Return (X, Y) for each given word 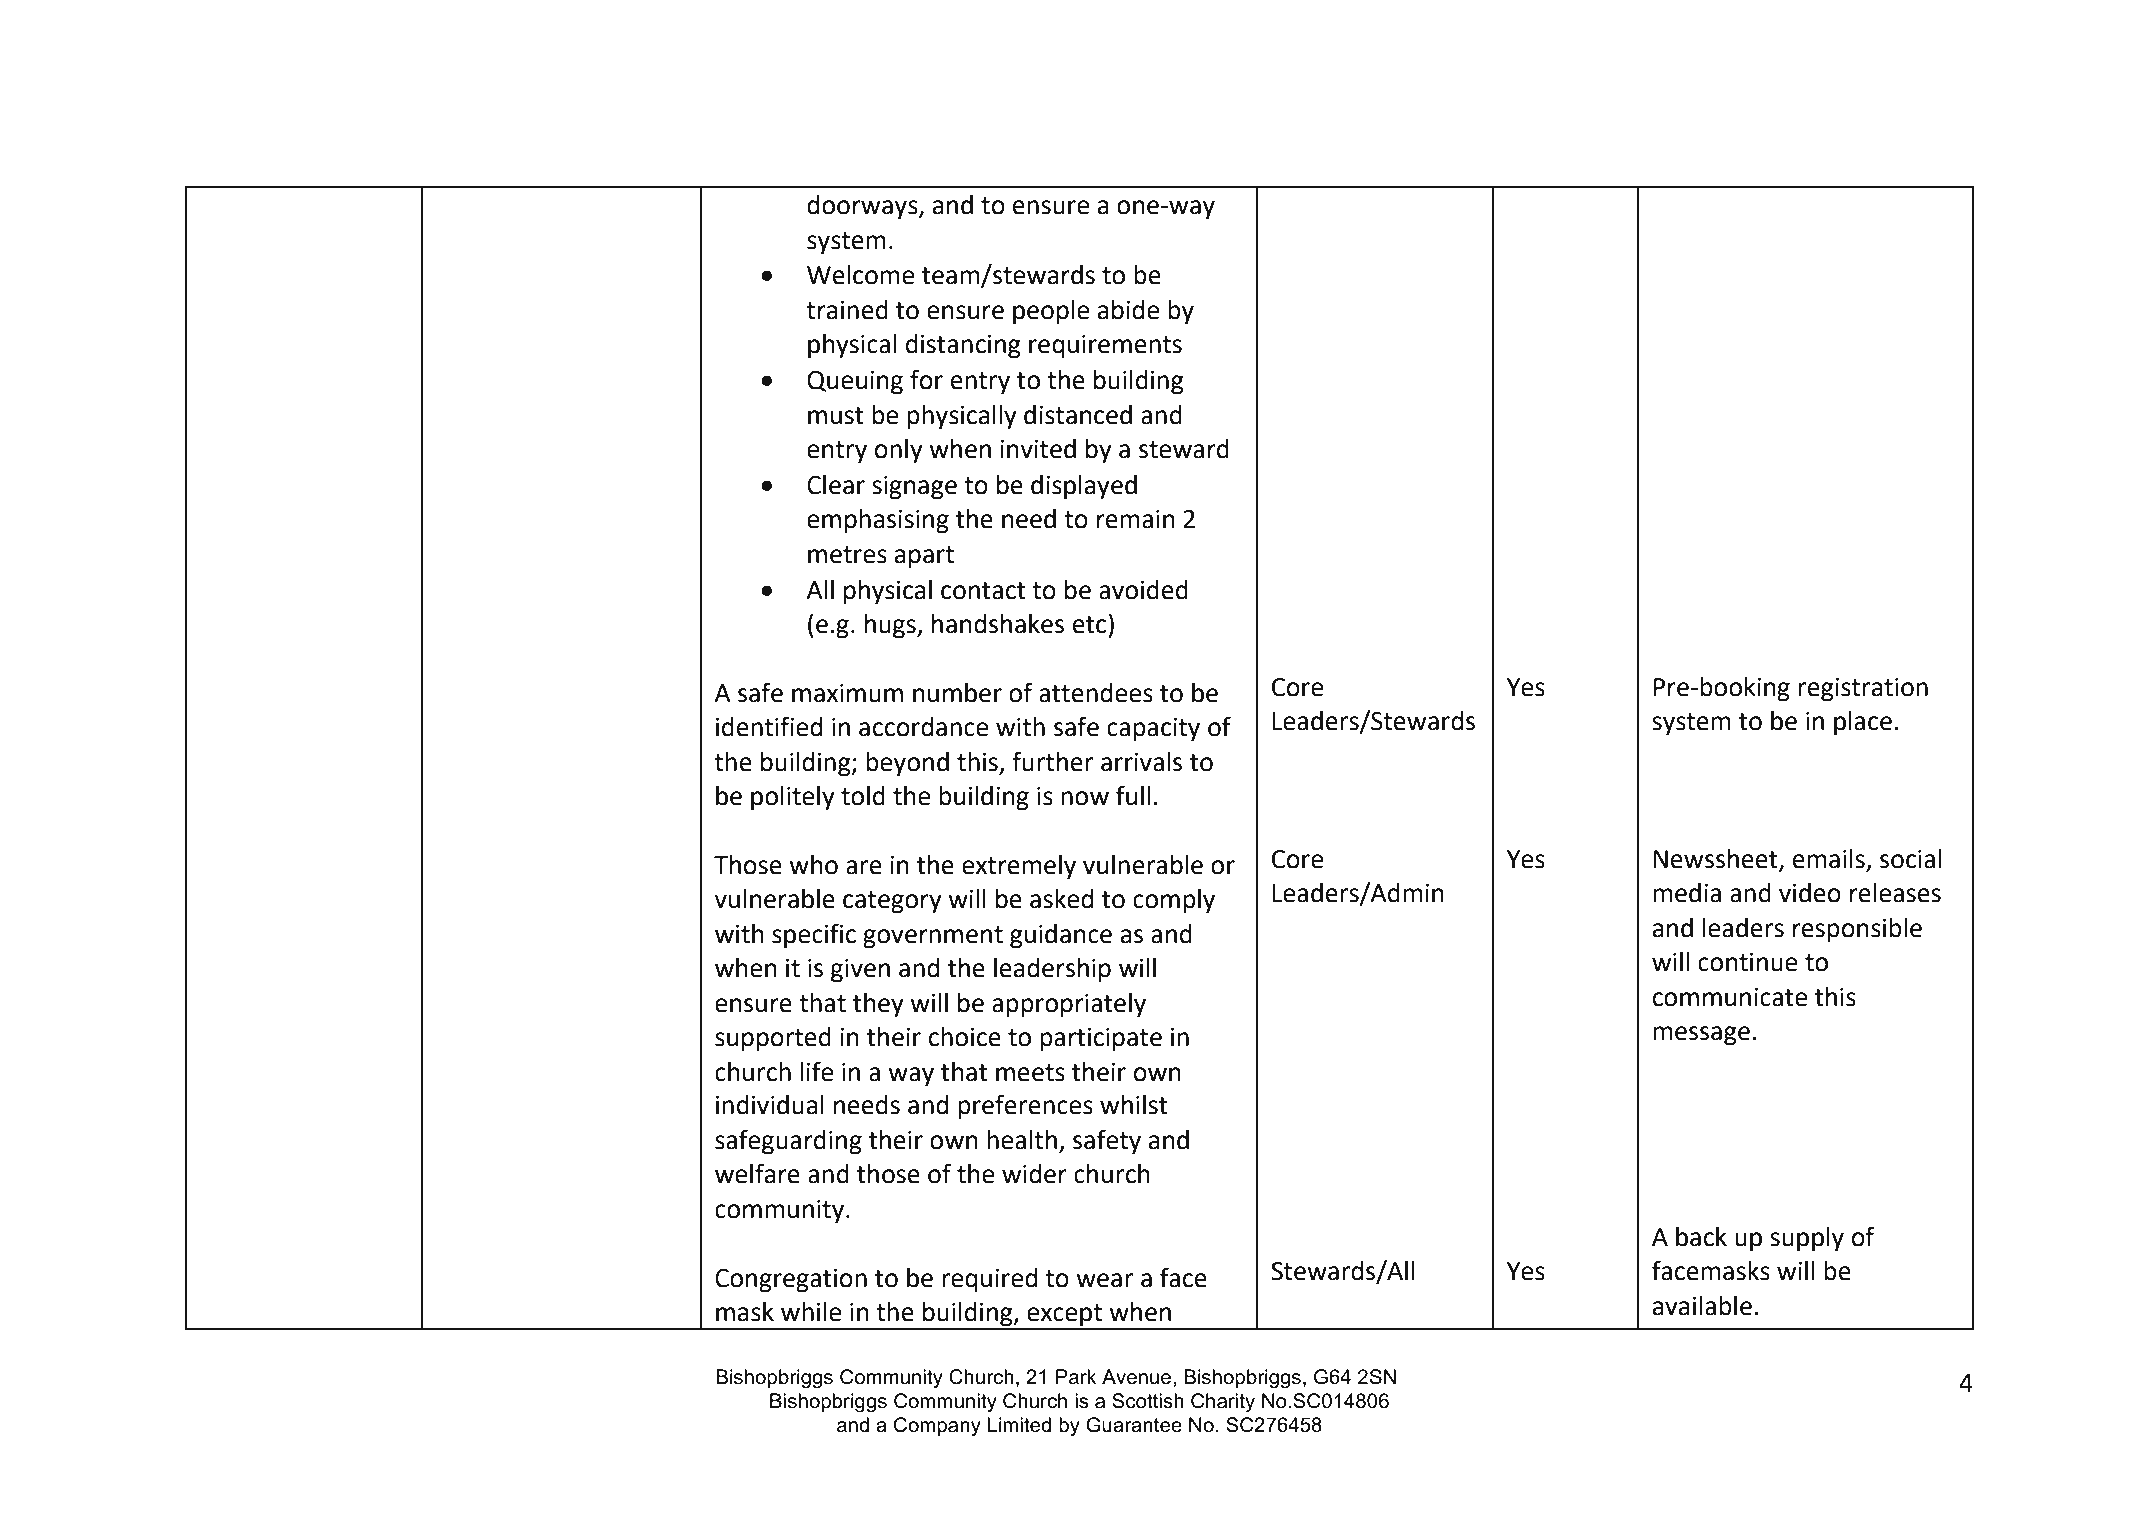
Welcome (860, 275)
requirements (1105, 347)
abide (1128, 310)
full (1133, 795)
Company (937, 1427)
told (863, 796)
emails (1830, 860)
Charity (1223, 1403)
